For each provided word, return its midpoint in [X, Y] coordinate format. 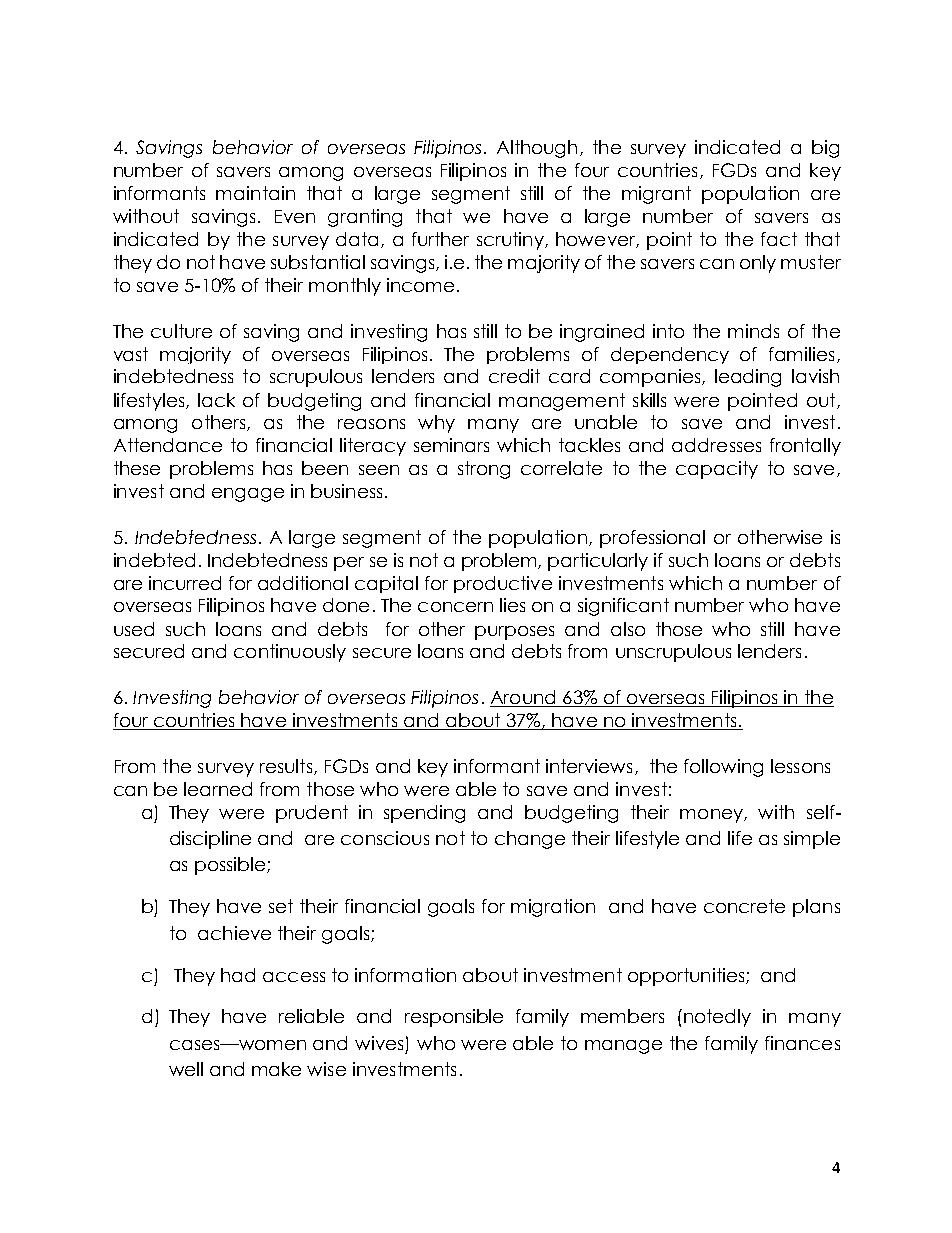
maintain [255, 193]
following [723, 768]
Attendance [168, 445]
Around [524, 698]
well [186, 1069]
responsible [454, 1018]
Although [537, 149]
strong [484, 470]
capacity [717, 470]
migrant [656, 195]
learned [218, 789]
